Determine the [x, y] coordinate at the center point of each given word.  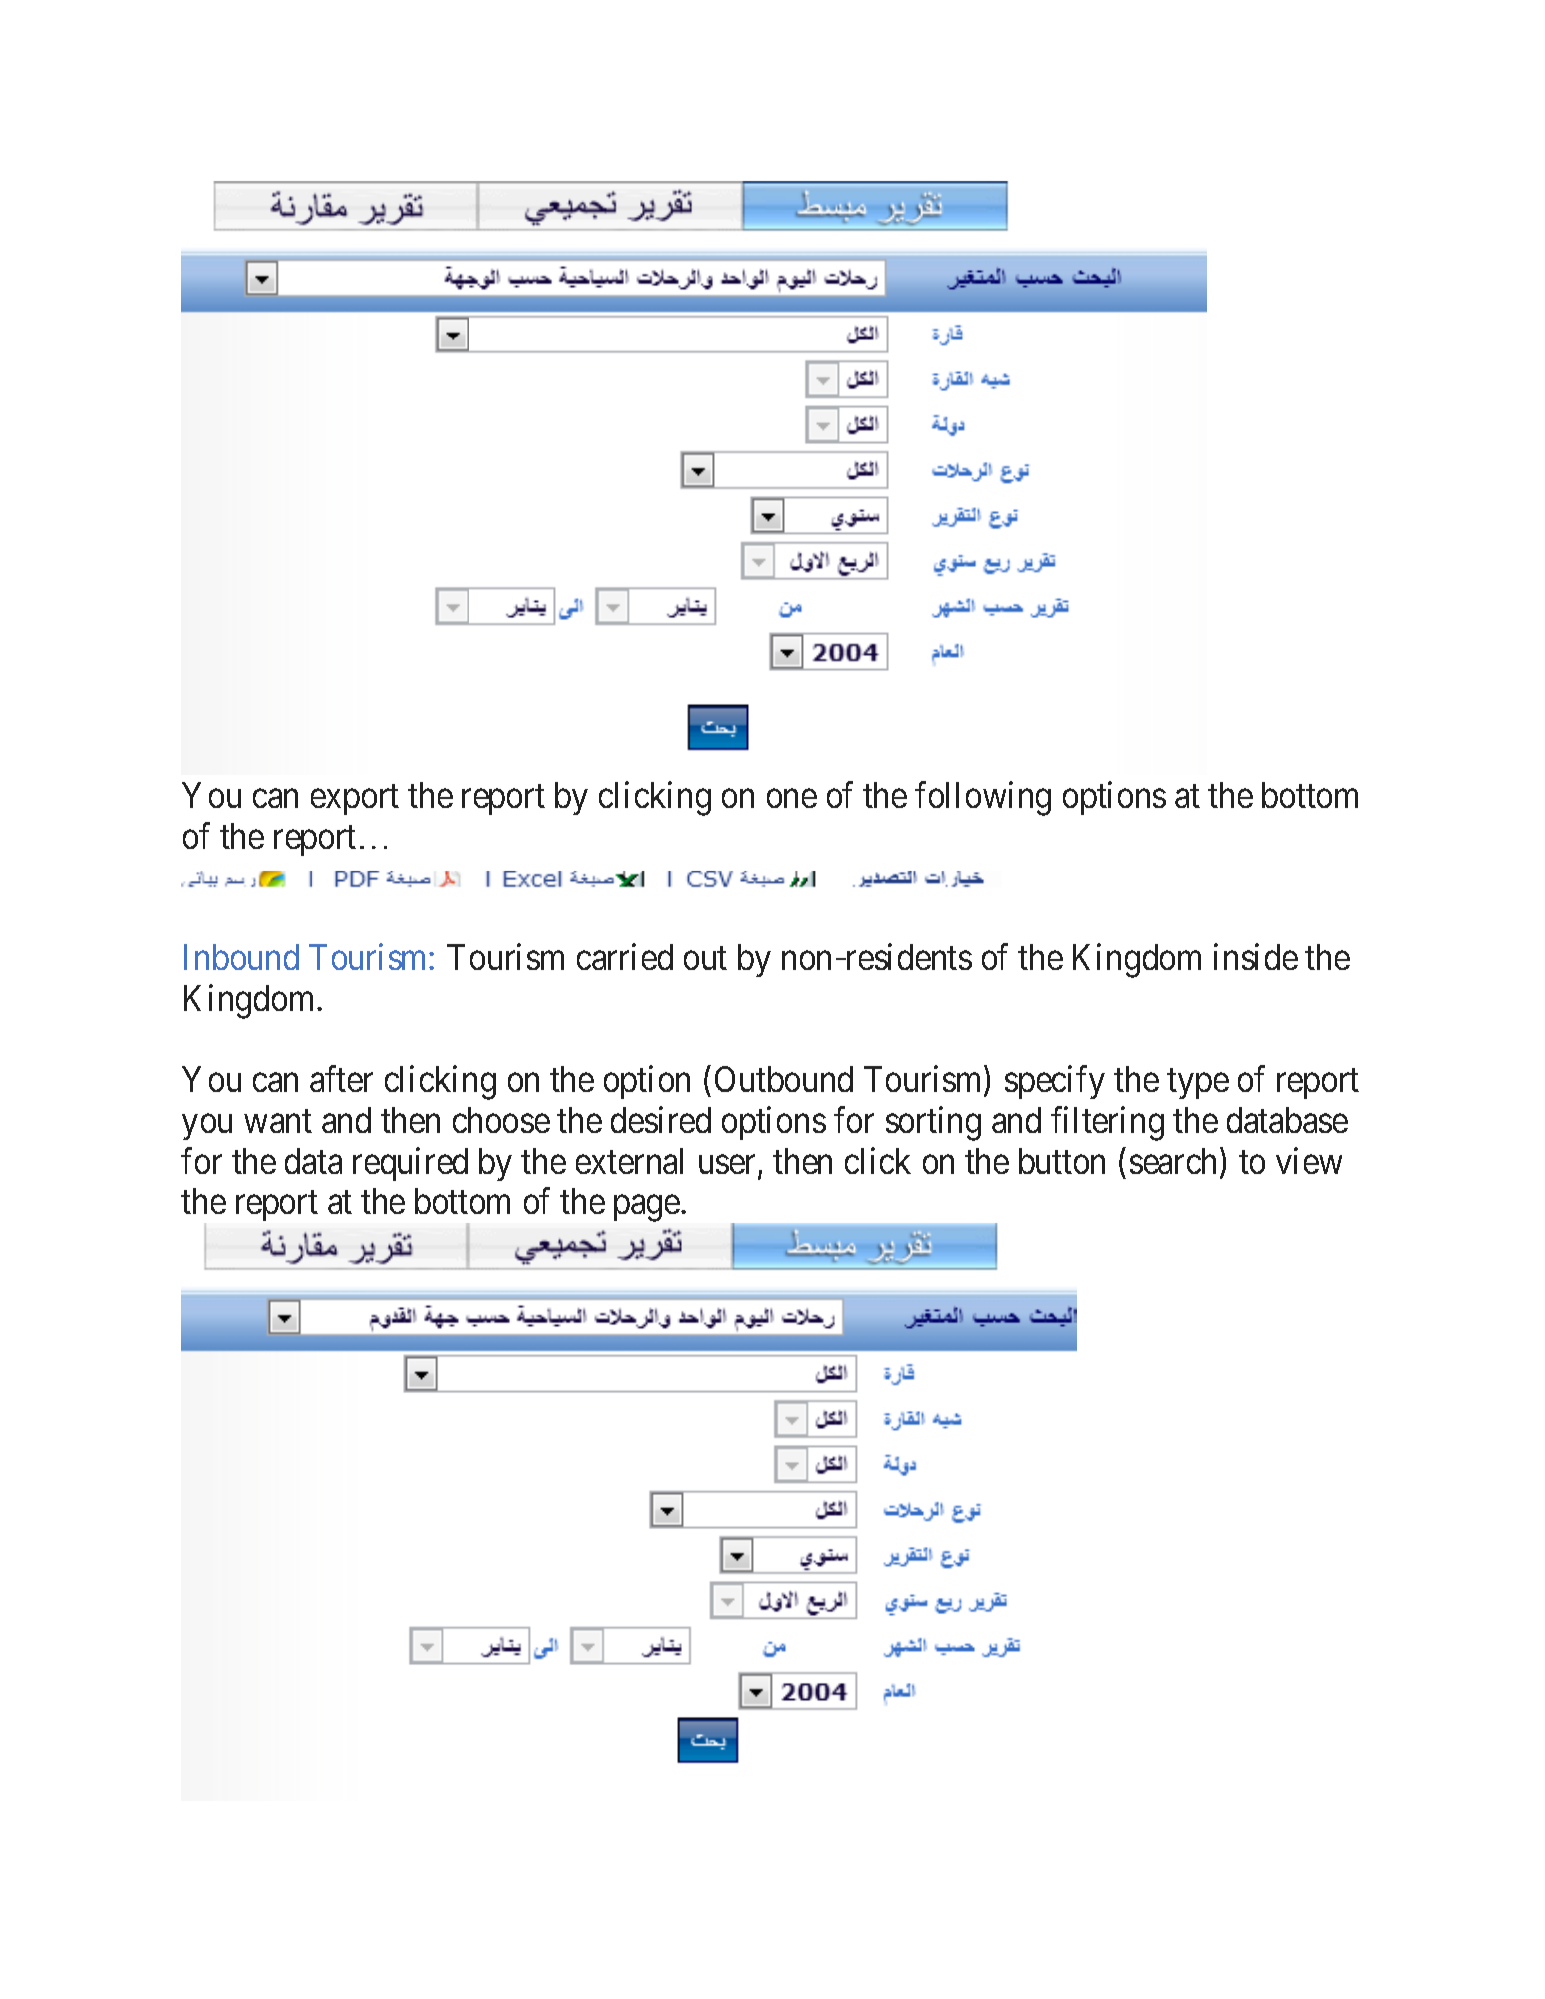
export [355, 800]
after [341, 1079]
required [410, 1164]
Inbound [241, 957]
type [1198, 1084]
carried [625, 957]
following [983, 799]
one [792, 799]
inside [1256, 957]
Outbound [784, 1079]
